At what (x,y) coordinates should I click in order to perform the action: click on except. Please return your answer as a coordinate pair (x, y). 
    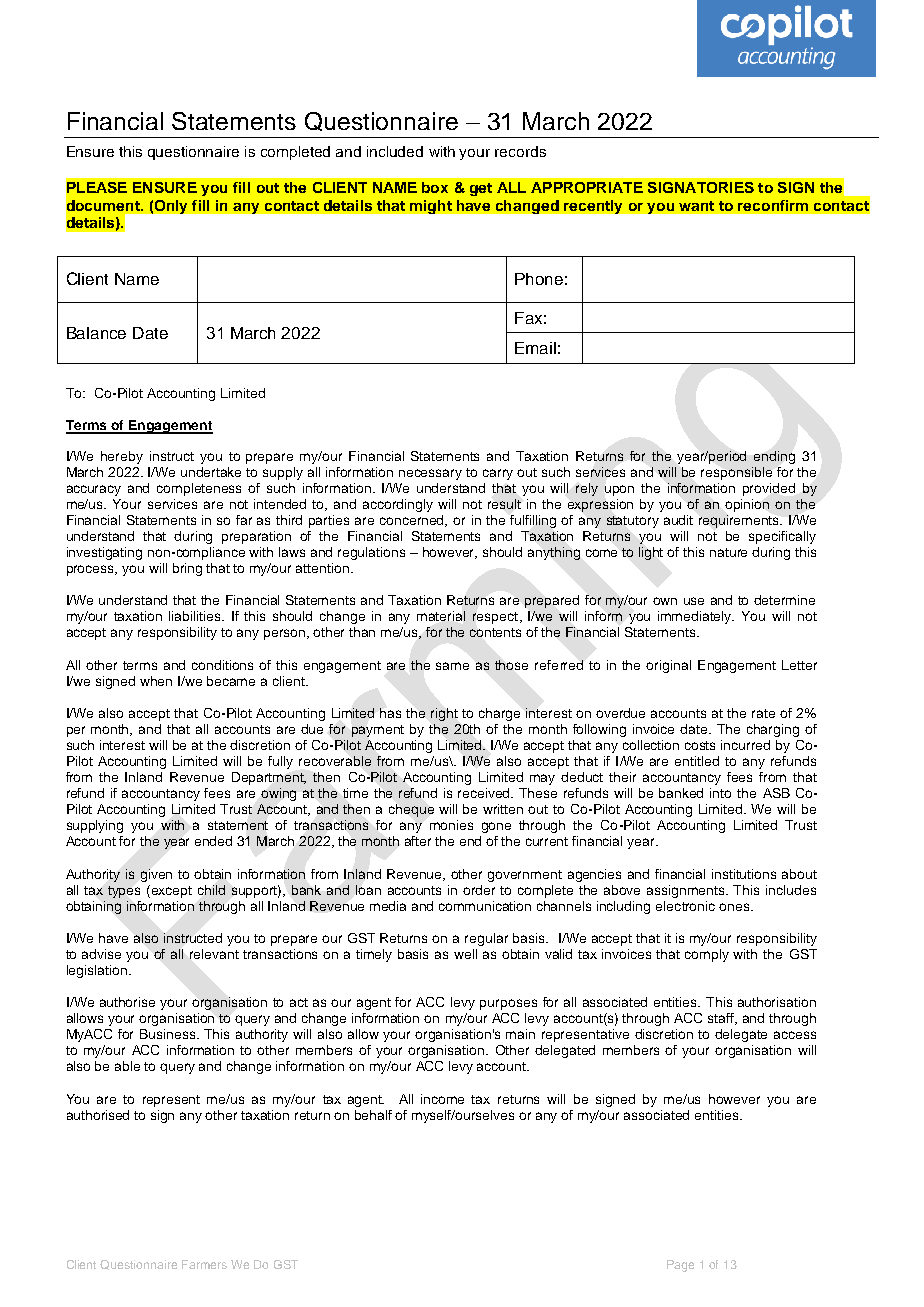
    Looking at the image, I should click on (172, 892).
